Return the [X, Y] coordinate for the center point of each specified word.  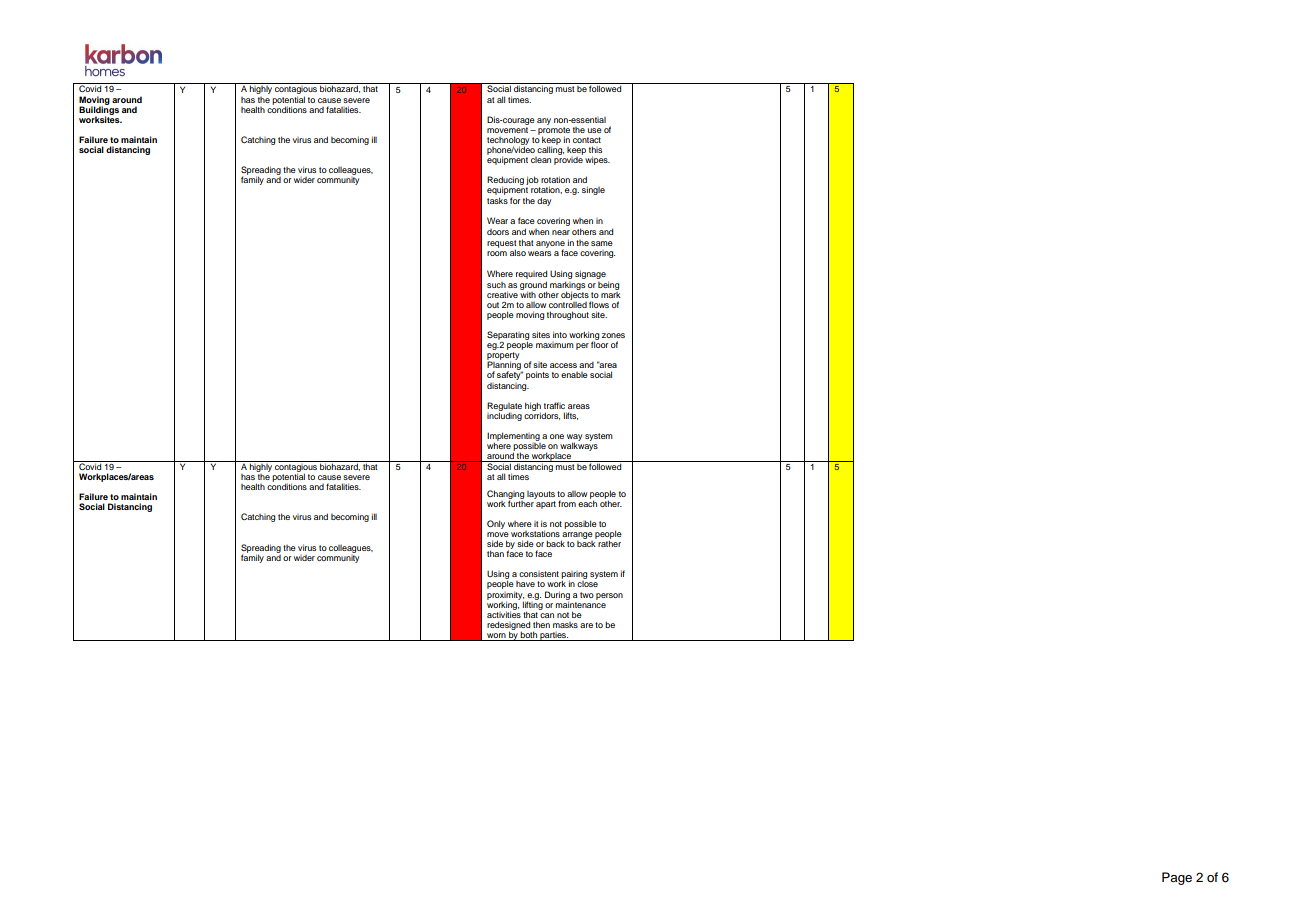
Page [1177, 878]
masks [565, 625]
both [529, 636]
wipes [597, 160]
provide [568, 159]
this [595, 149]
